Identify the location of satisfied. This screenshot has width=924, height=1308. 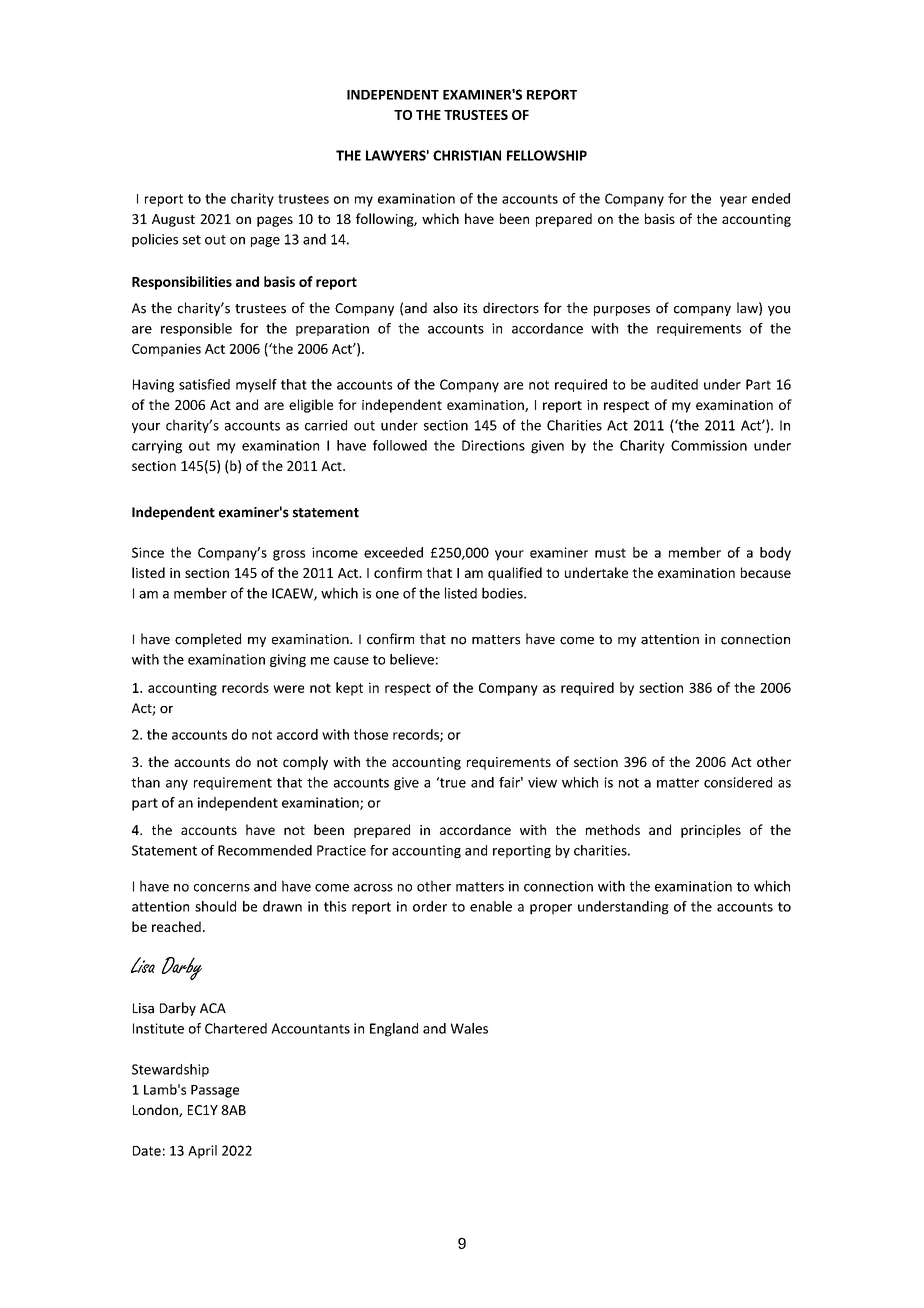
(204, 384).
